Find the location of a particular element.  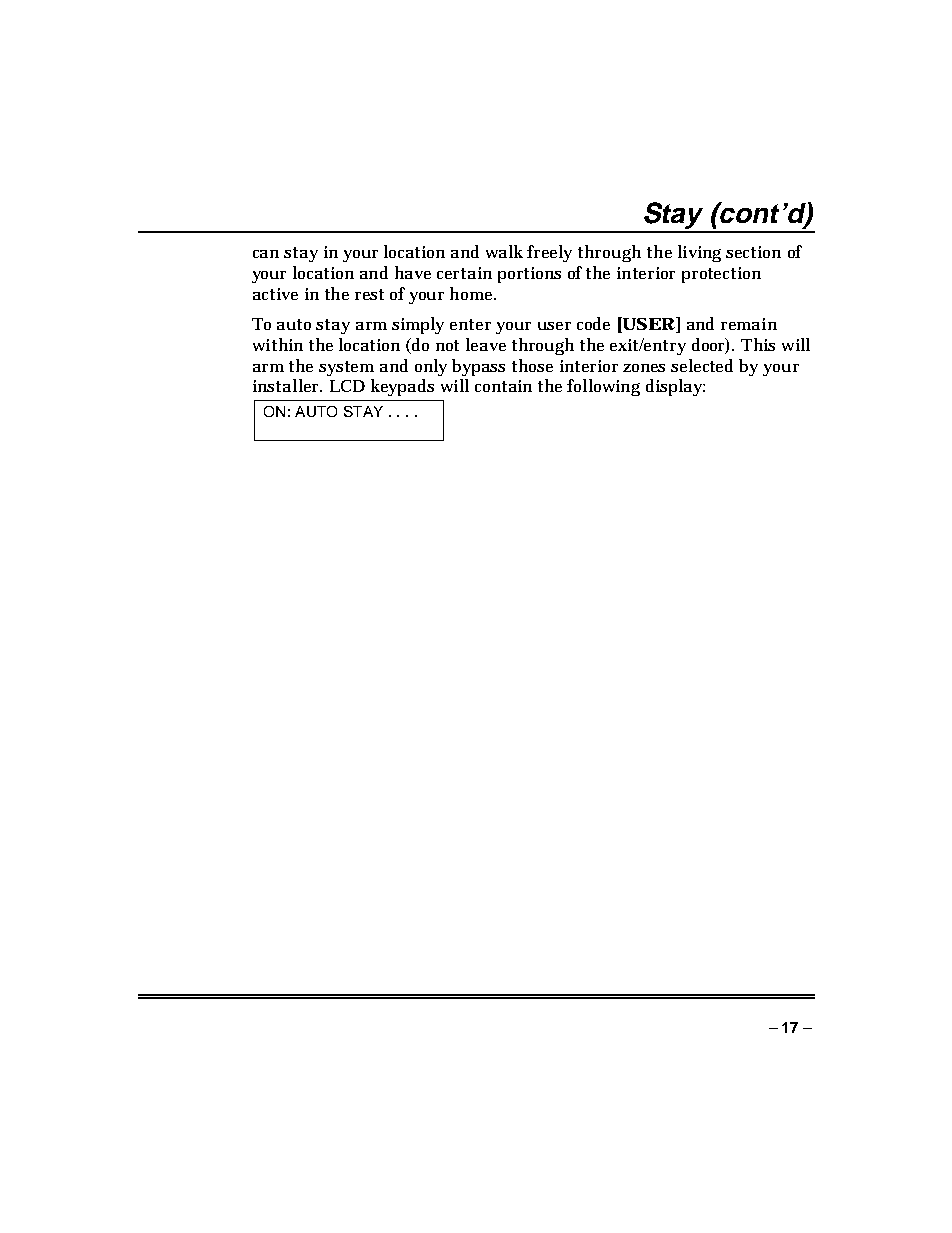

leave is located at coordinates (486, 344).
